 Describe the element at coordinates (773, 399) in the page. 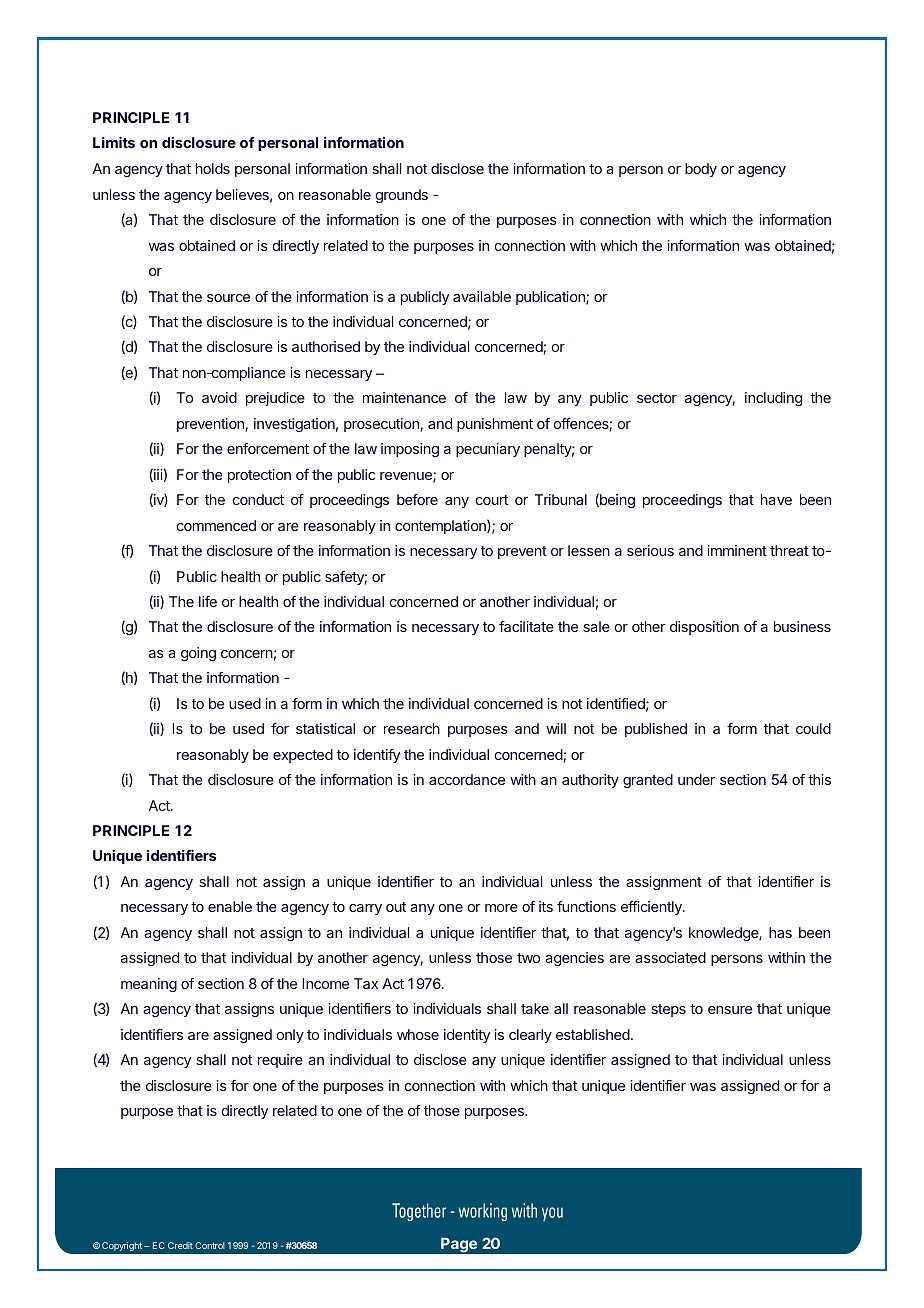

I see `including` at that location.
